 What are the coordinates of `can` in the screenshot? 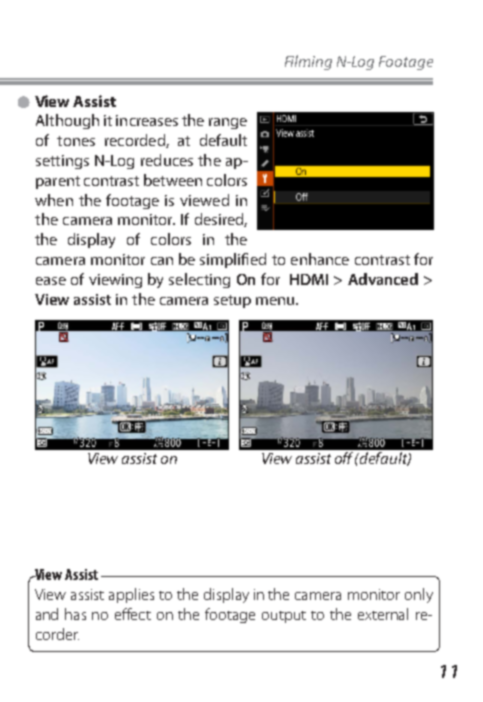 It's located at (162, 261).
